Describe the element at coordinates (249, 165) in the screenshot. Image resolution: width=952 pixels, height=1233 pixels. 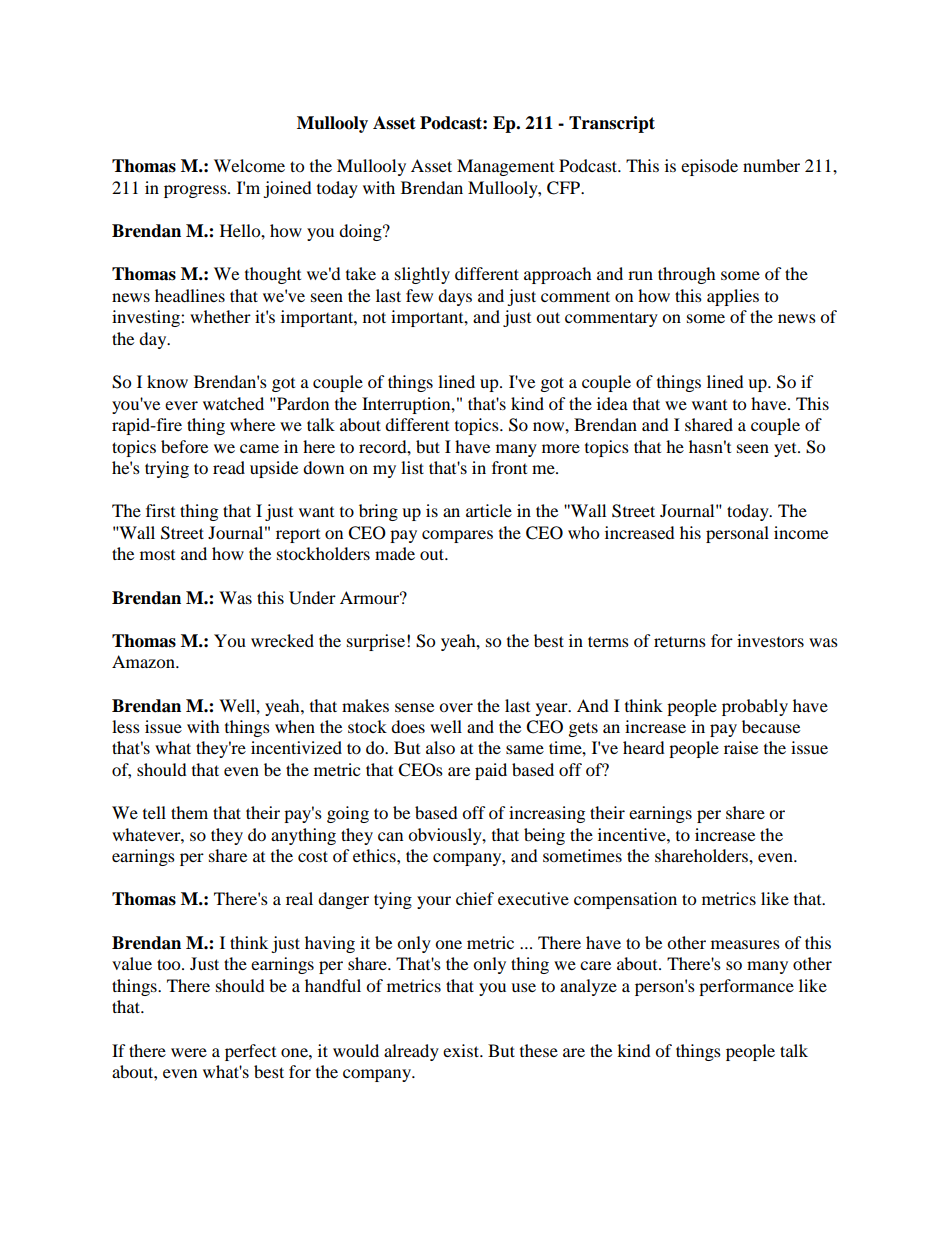
I see `Welcome` at that location.
